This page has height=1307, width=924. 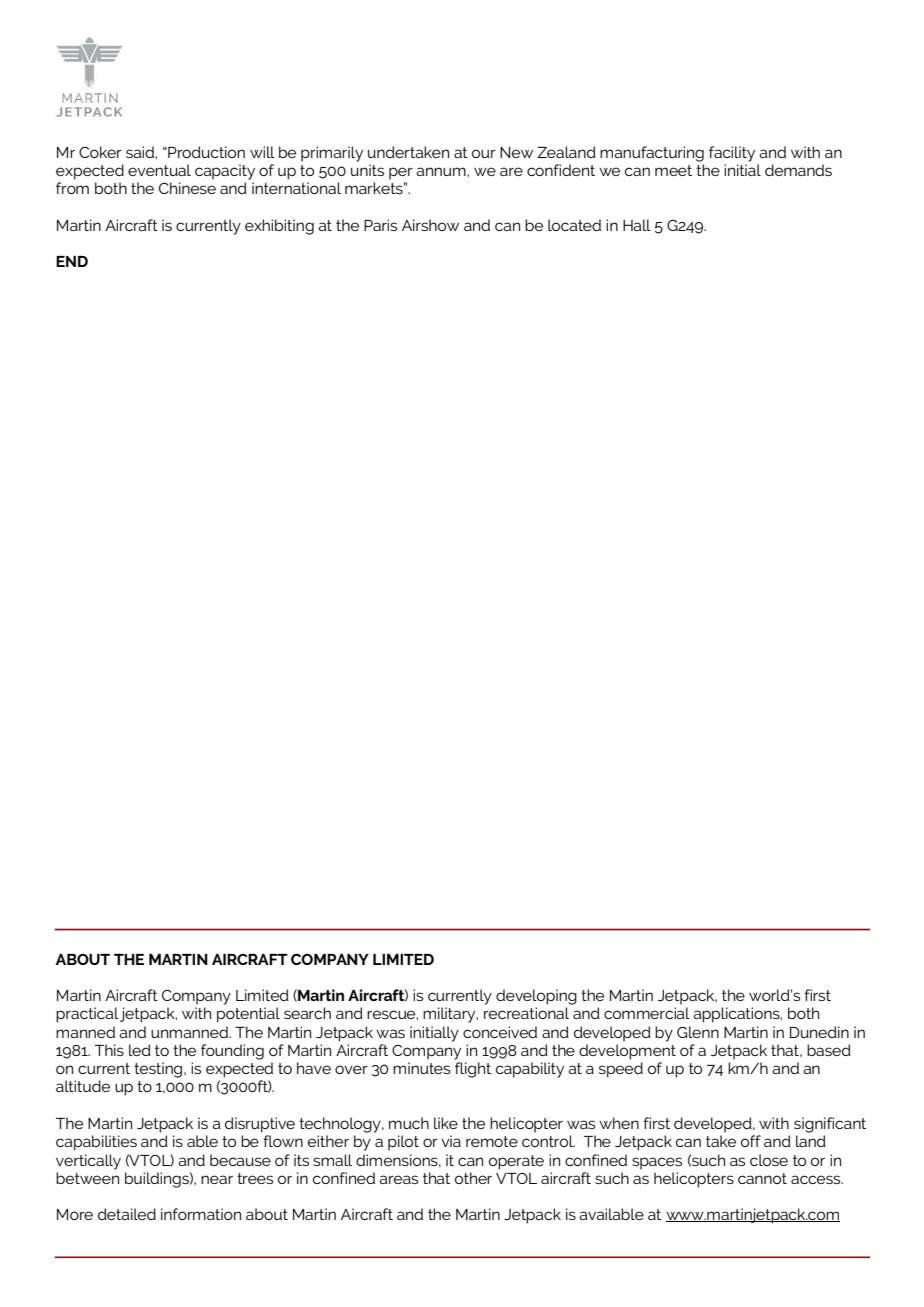 I want to click on annum, so click(x=442, y=171).
